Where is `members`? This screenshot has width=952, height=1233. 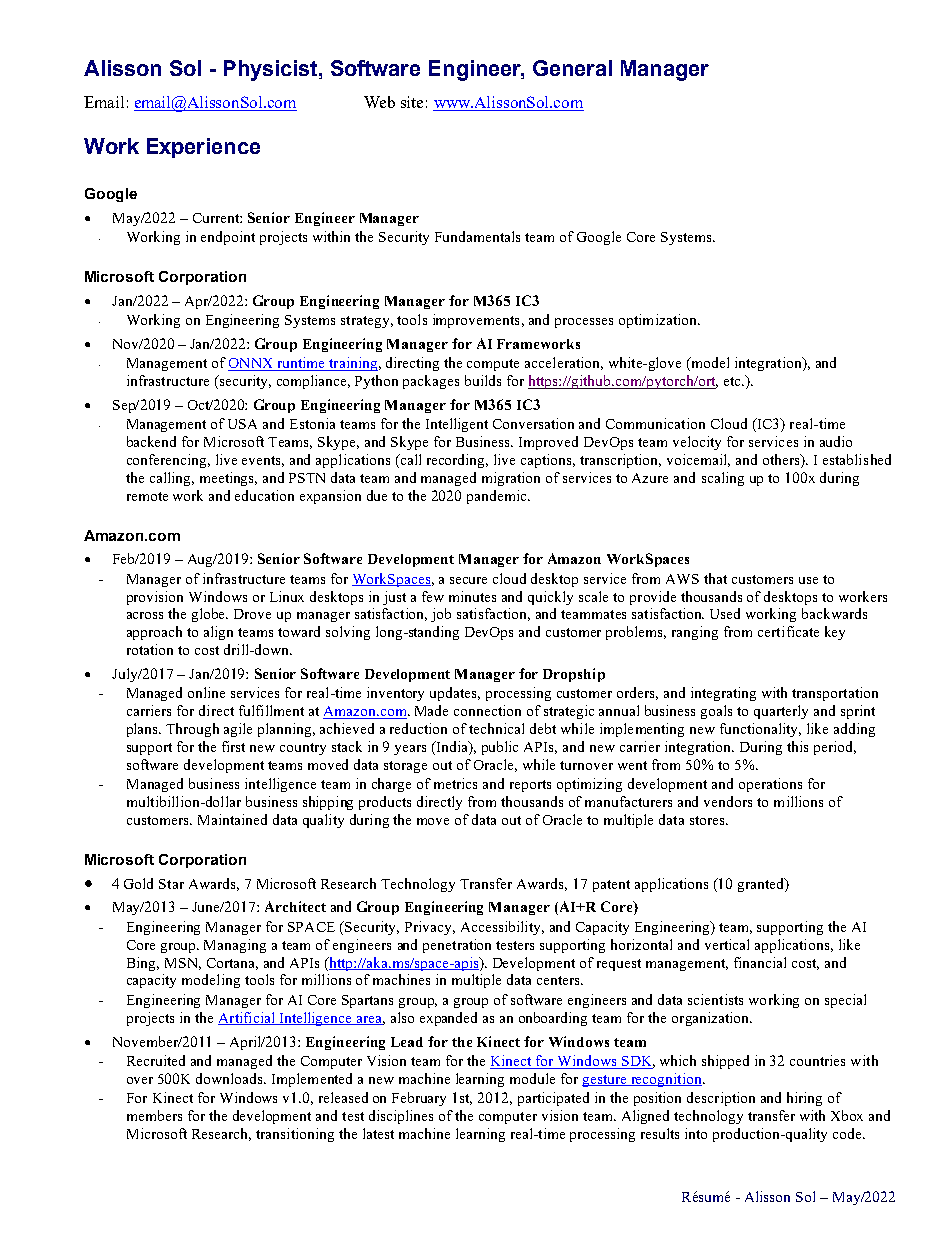
members is located at coordinates (154, 1115).
